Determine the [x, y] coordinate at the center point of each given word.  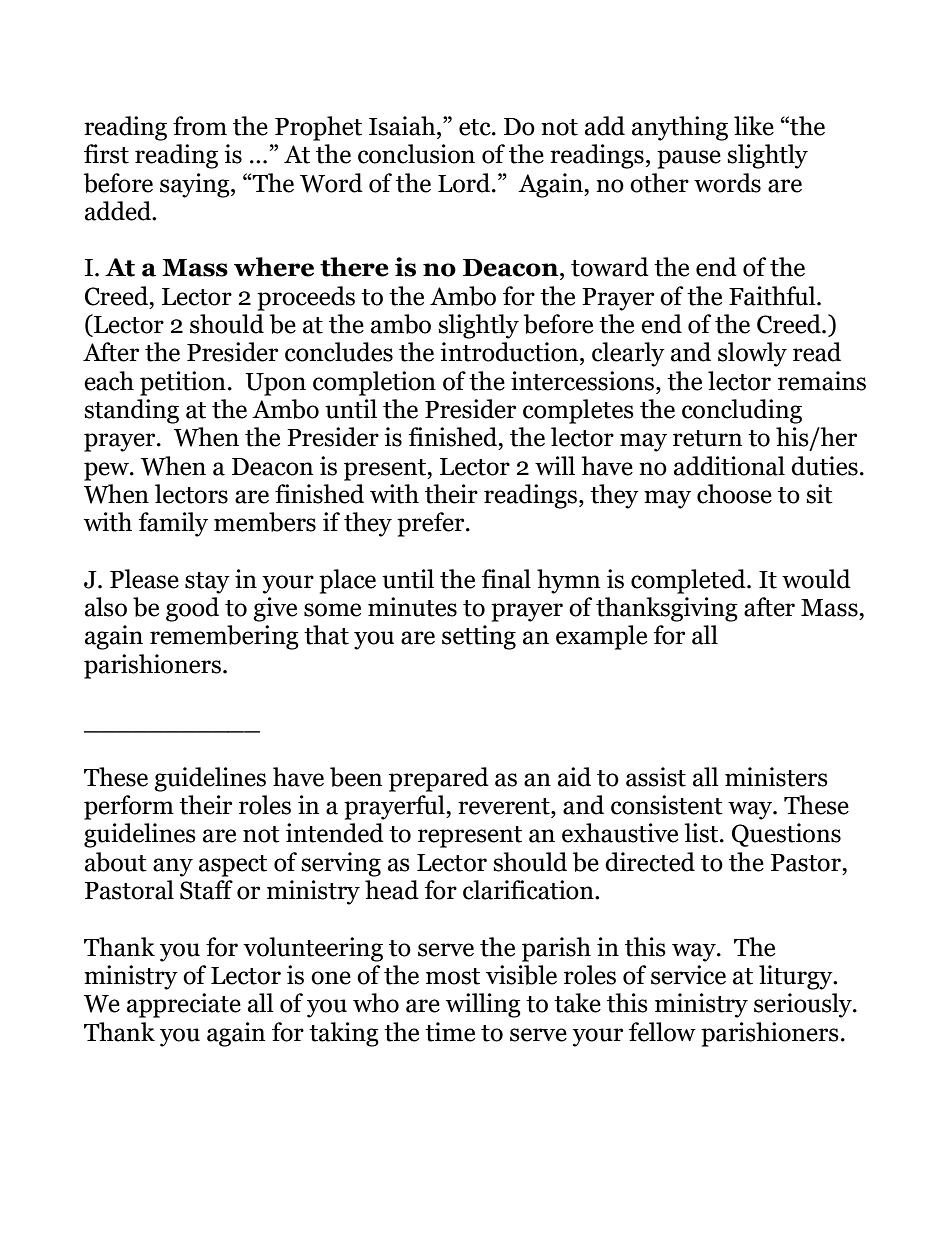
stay [207, 583]
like [754, 126]
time [450, 1032]
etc [476, 127]
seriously [804, 1005]
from [200, 126]
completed [689, 581]
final [506, 579]
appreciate [184, 1005]
